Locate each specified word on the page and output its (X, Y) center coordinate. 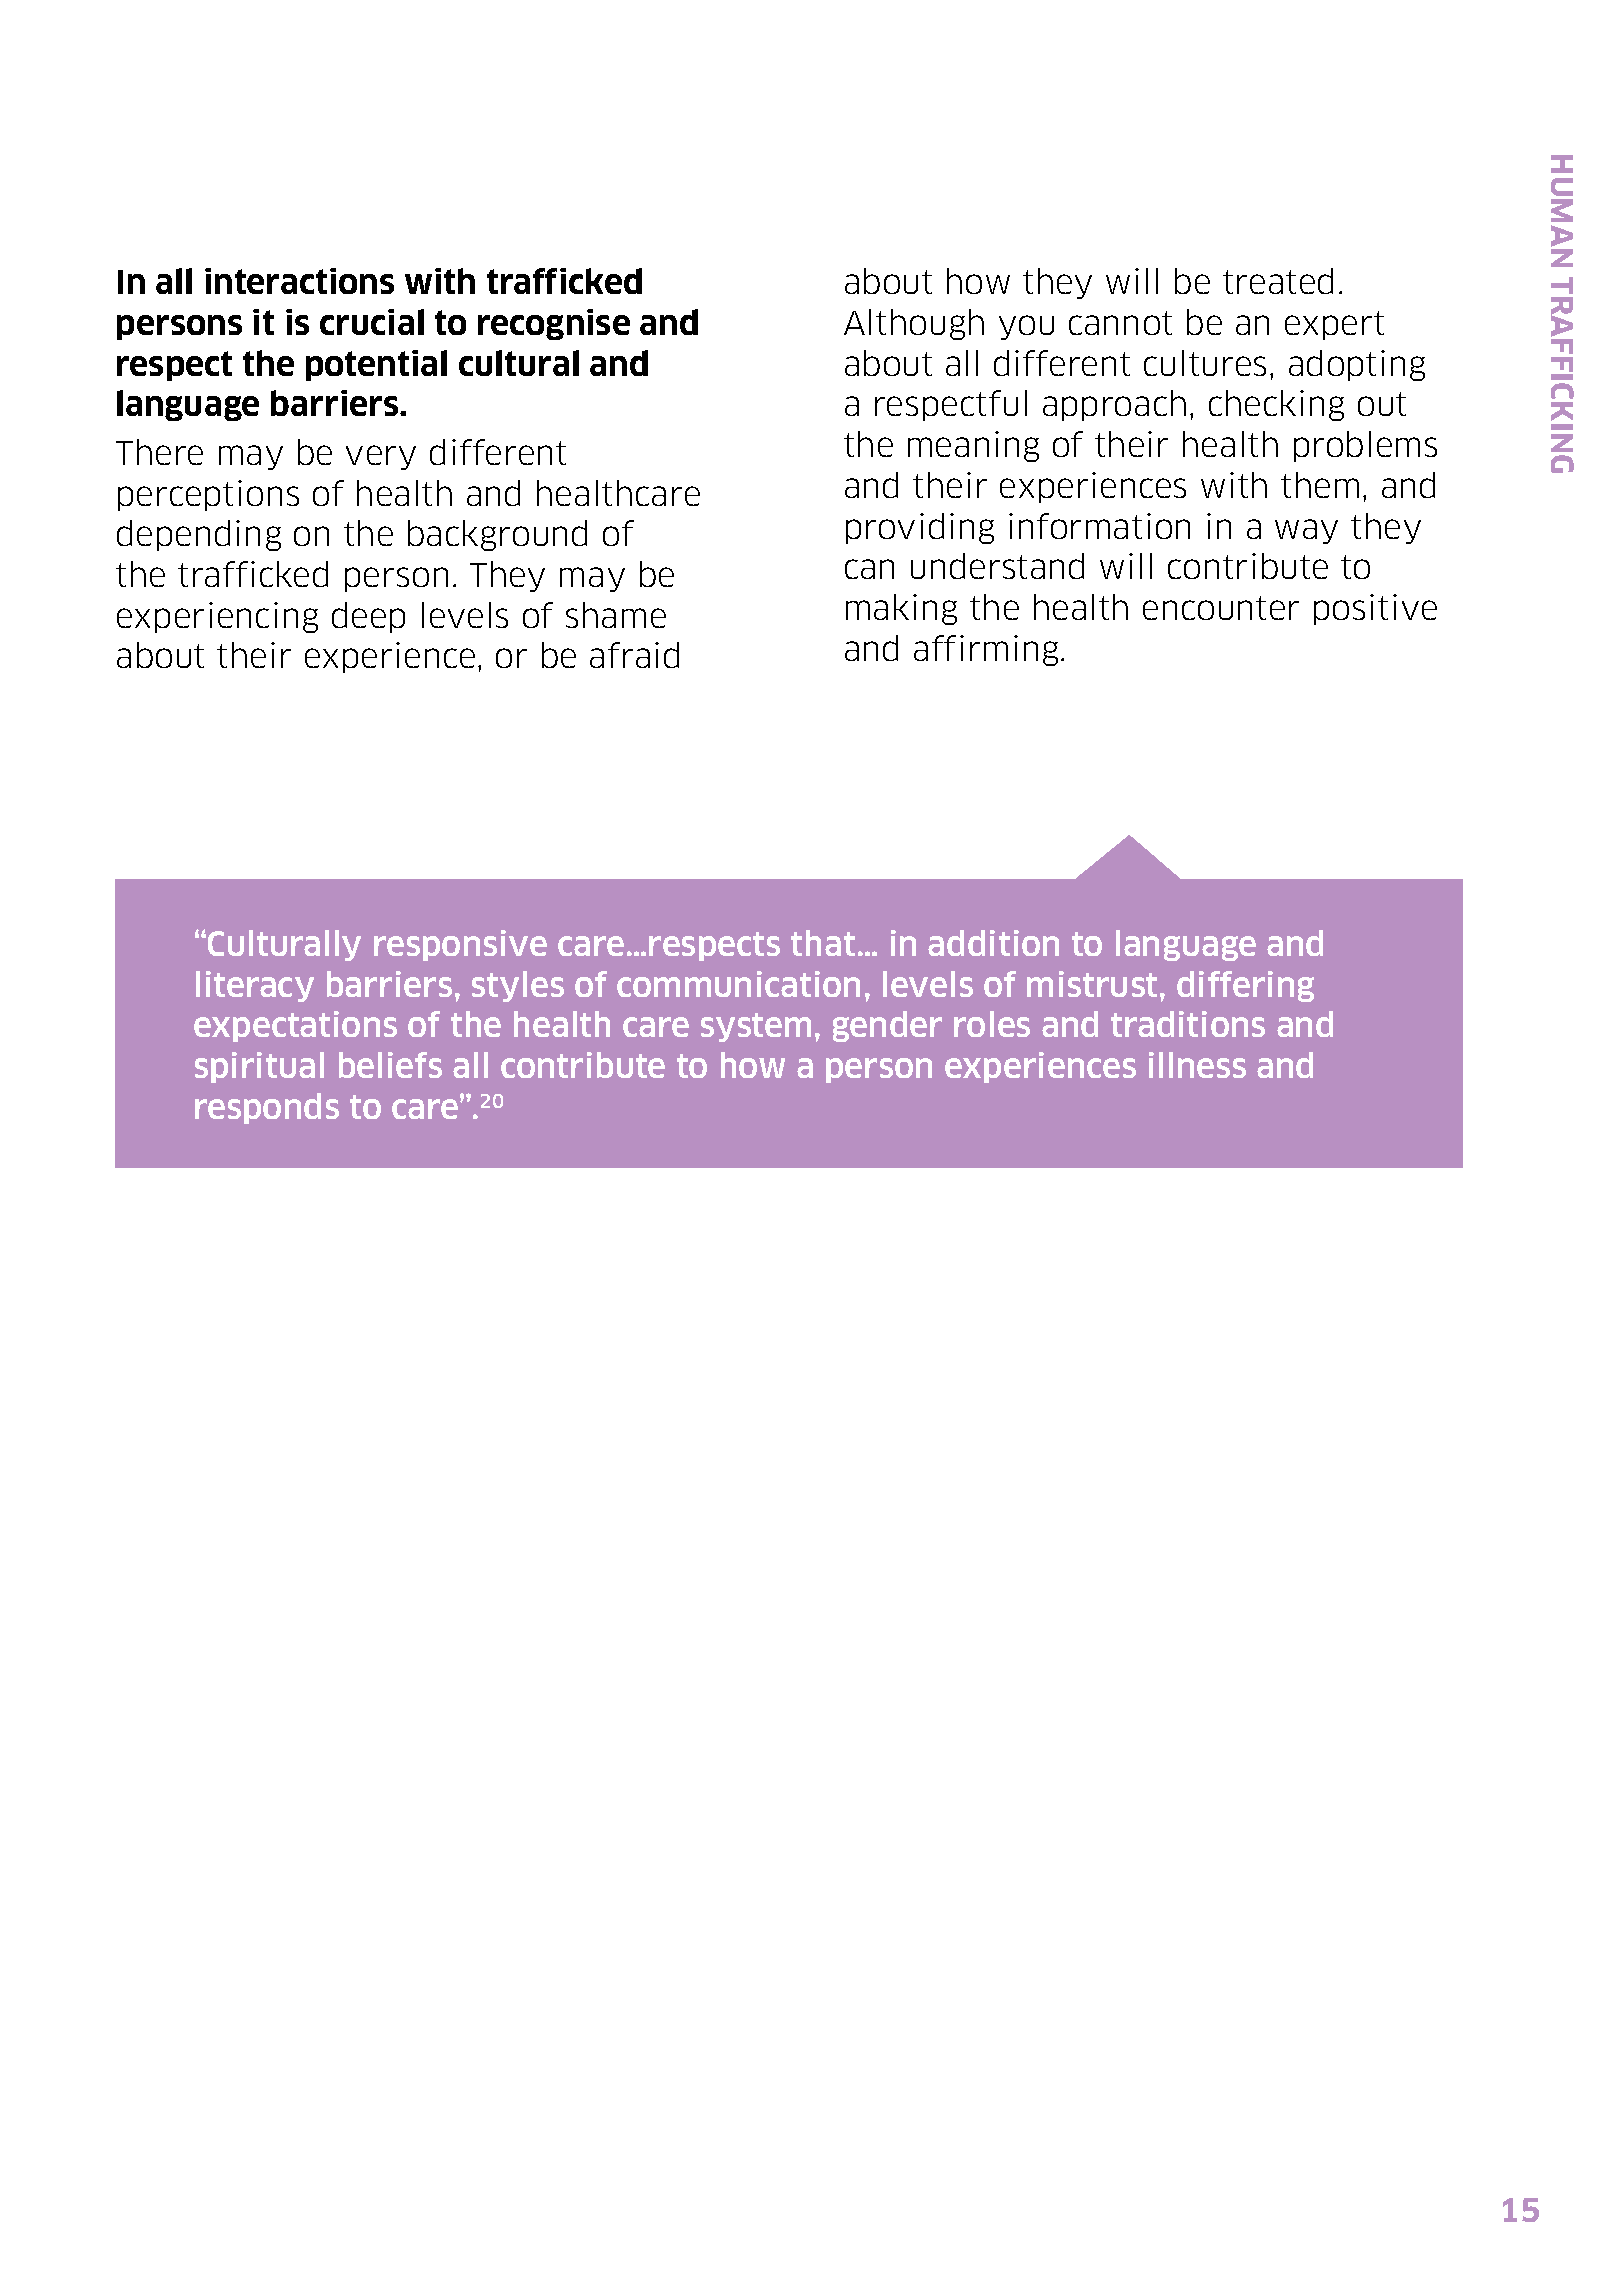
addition (993, 943)
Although (914, 324)
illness (1197, 1065)
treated (1278, 281)
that (823, 943)
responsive (460, 945)
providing (920, 528)
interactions (299, 281)
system (756, 1027)
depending (199, 535)
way (1306, 531)
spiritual (259, 1067)
